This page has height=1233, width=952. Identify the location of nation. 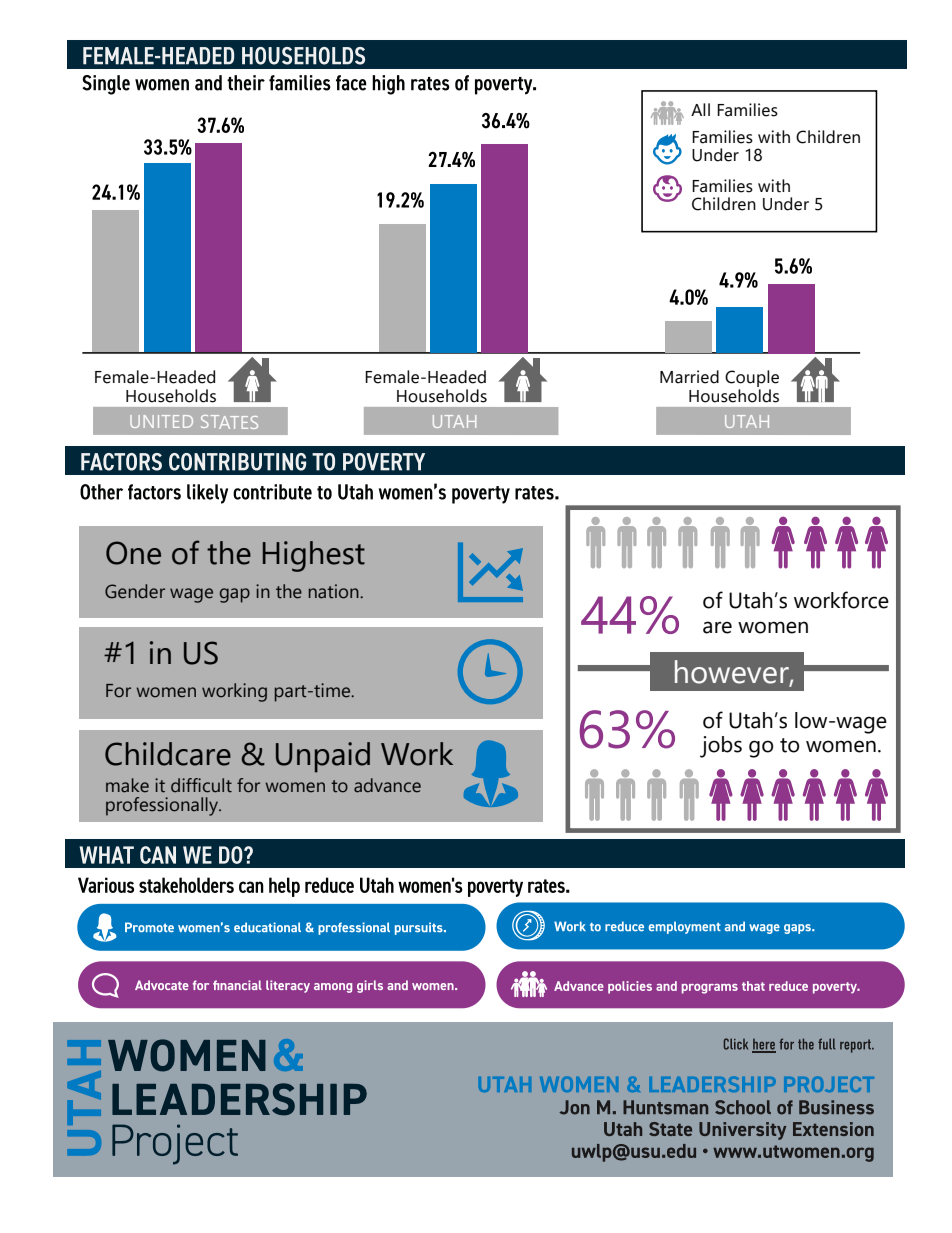
(335, 591).
